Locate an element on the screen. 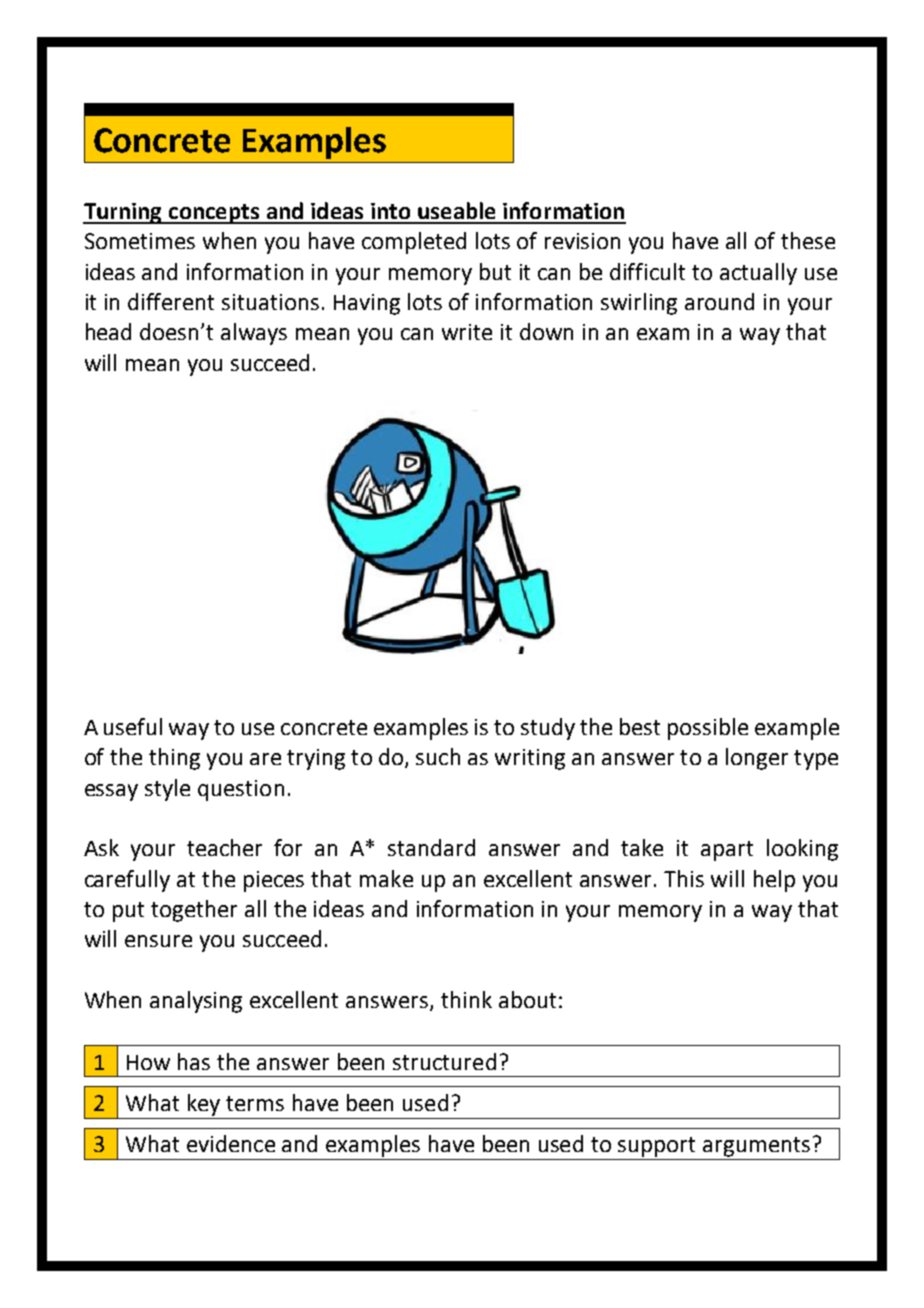 The height and width of the screenshot is (1308, 924). always is located at coordinates (254, 334).
